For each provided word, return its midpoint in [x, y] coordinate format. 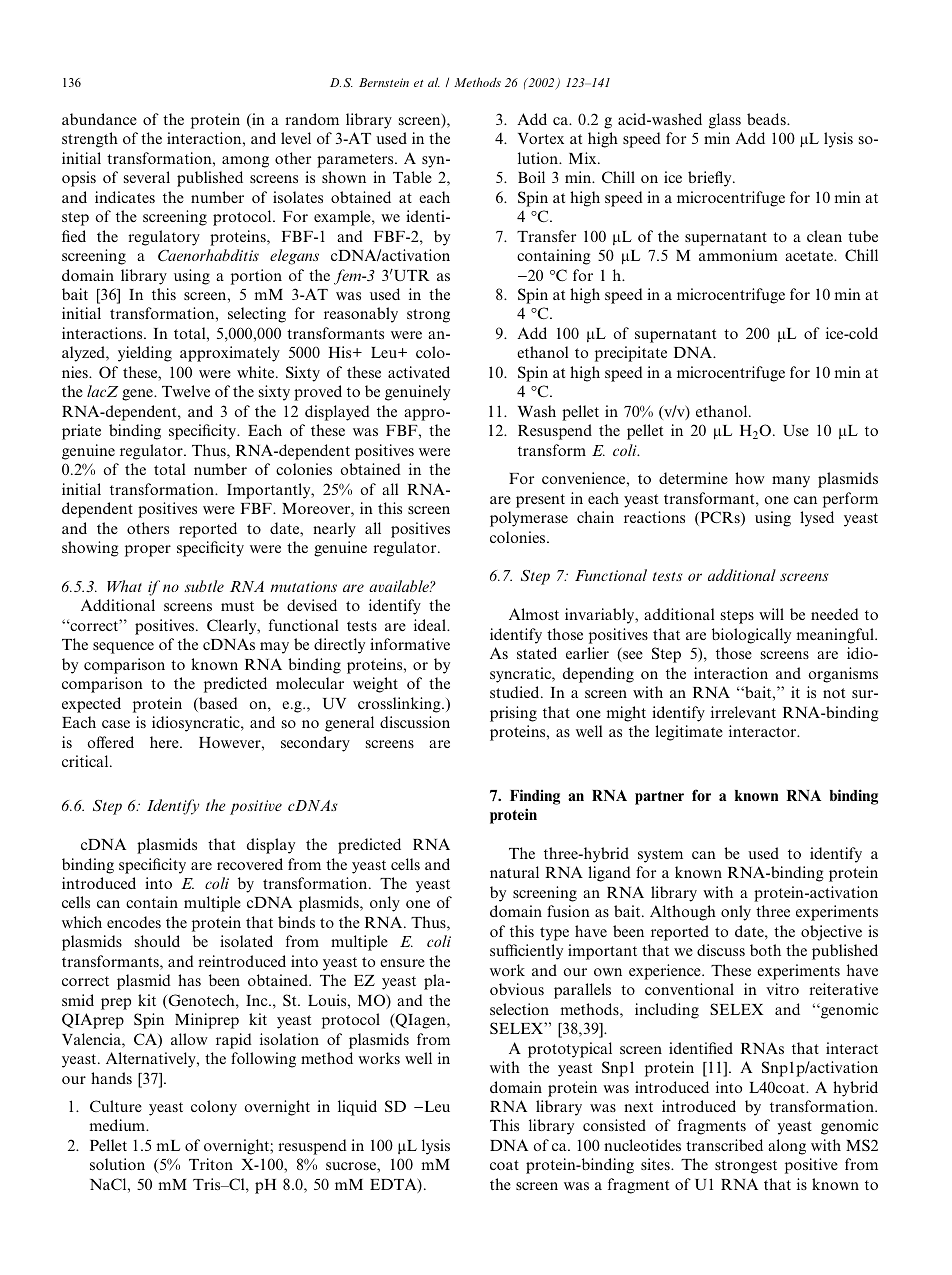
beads [767, 119]
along [787, 1147]
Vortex [541, 138]
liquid [357, 1108]
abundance [99, 119]
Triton [211, 1164]
